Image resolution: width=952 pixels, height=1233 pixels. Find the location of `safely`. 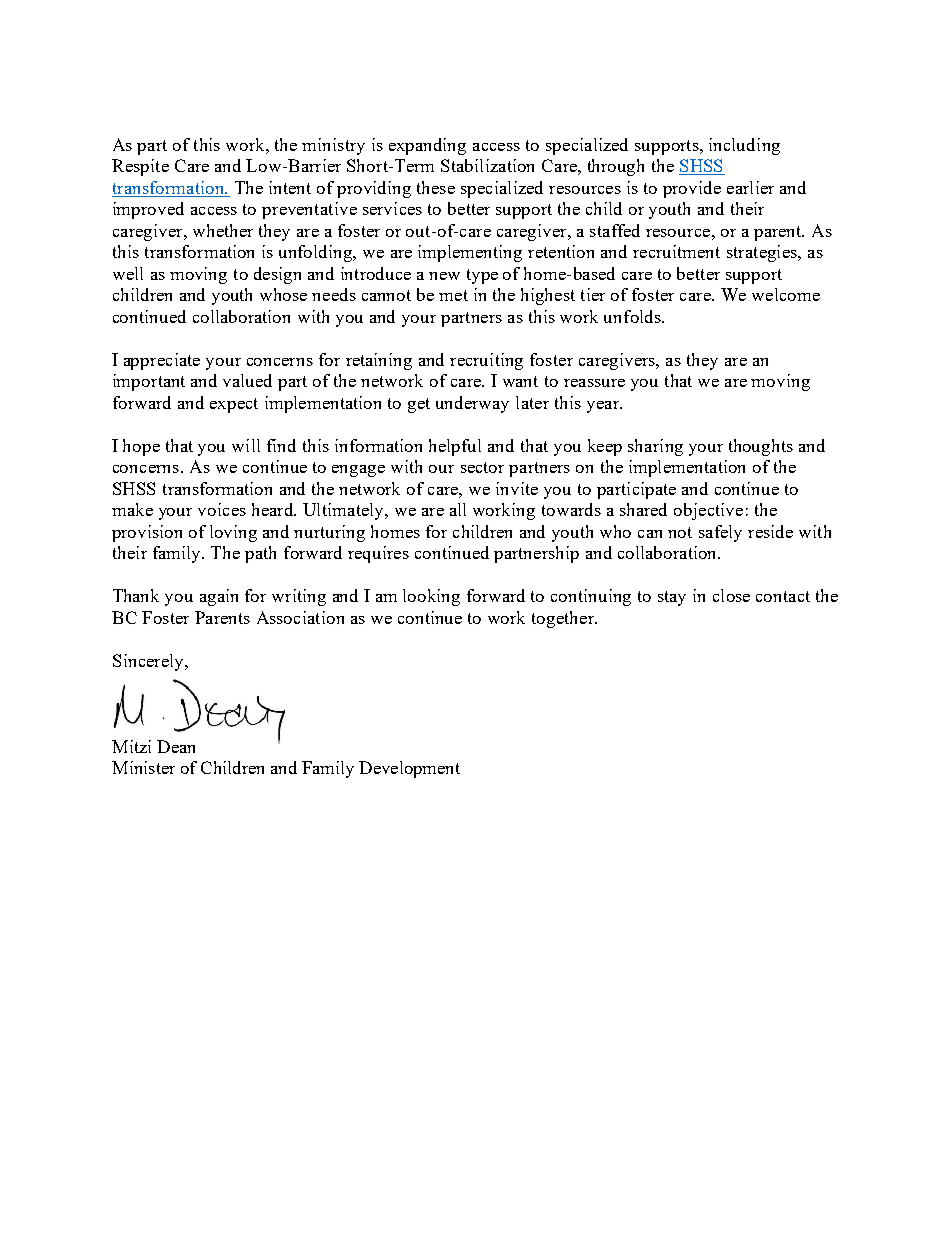

safely is located at coordinates (720, 533).
